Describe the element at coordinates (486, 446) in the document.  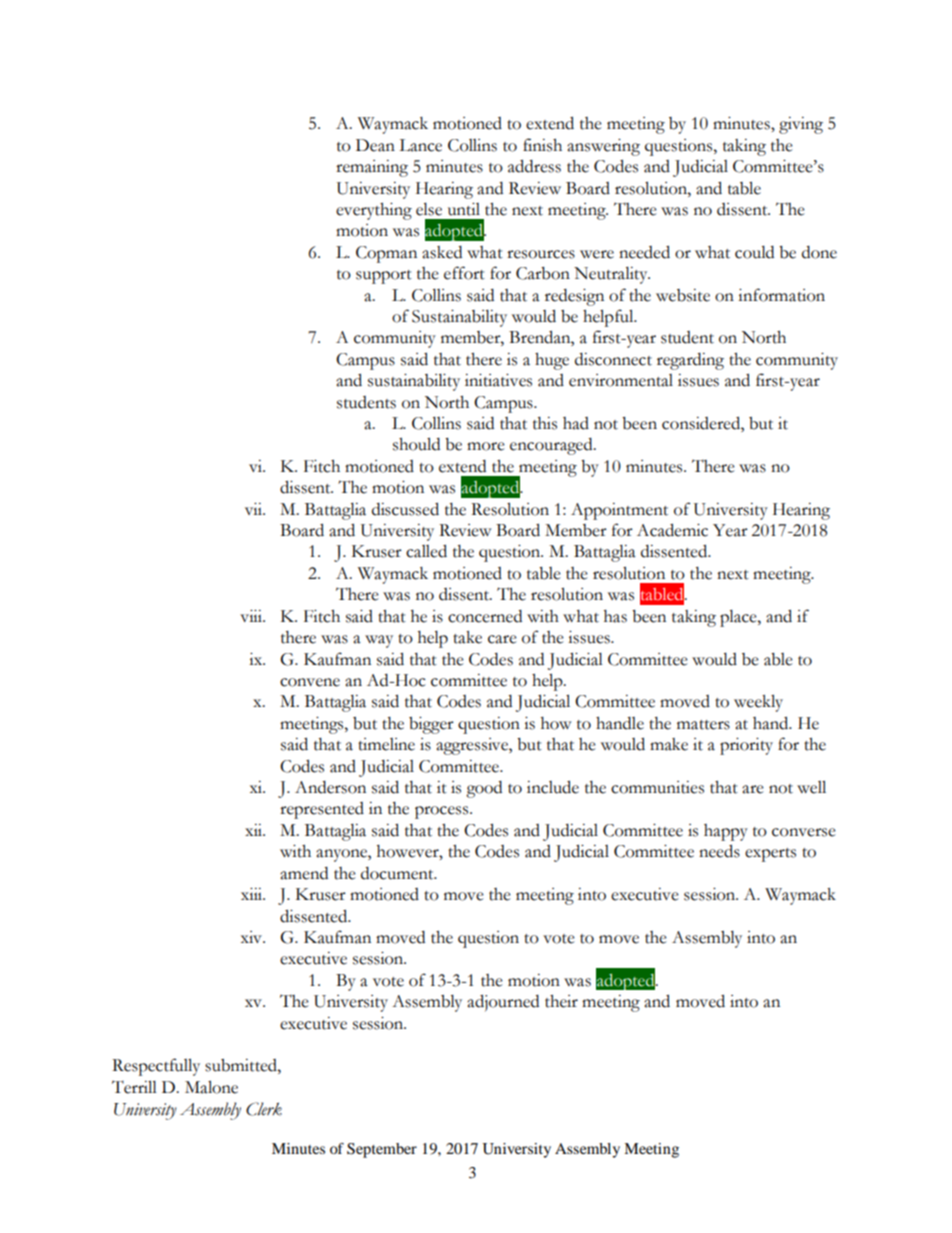
I see `more` at that location.
